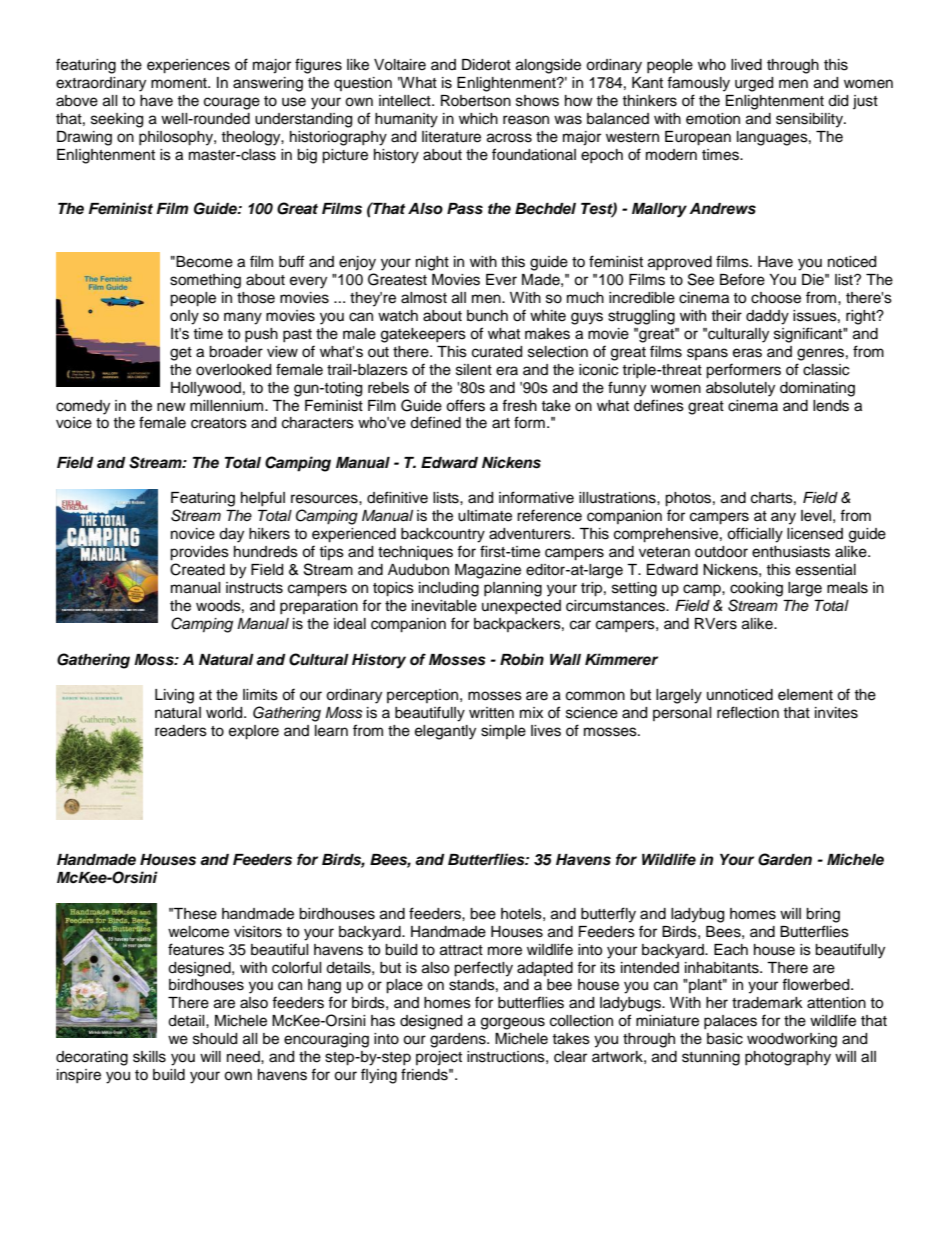 This screenshot has width=952, height=1233. Describe the element at coordinates (180, 83) in the screenshot. I see `moment` at that location.
